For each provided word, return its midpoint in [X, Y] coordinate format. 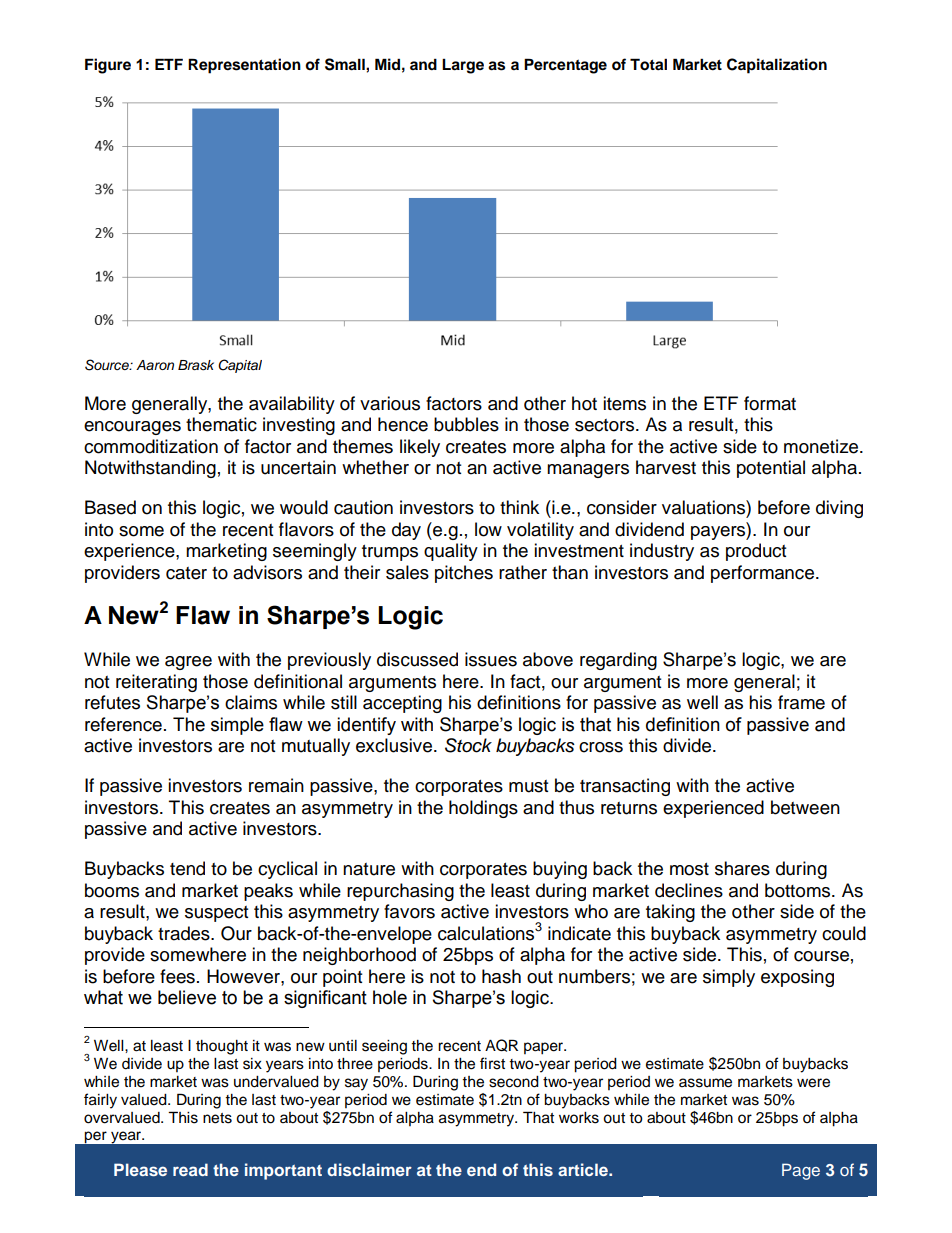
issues [491, 659]
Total [648, 64]
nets [217, 1118]
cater [186, 573]
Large [463, 66]
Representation [244, 66]
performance [764, 574]
